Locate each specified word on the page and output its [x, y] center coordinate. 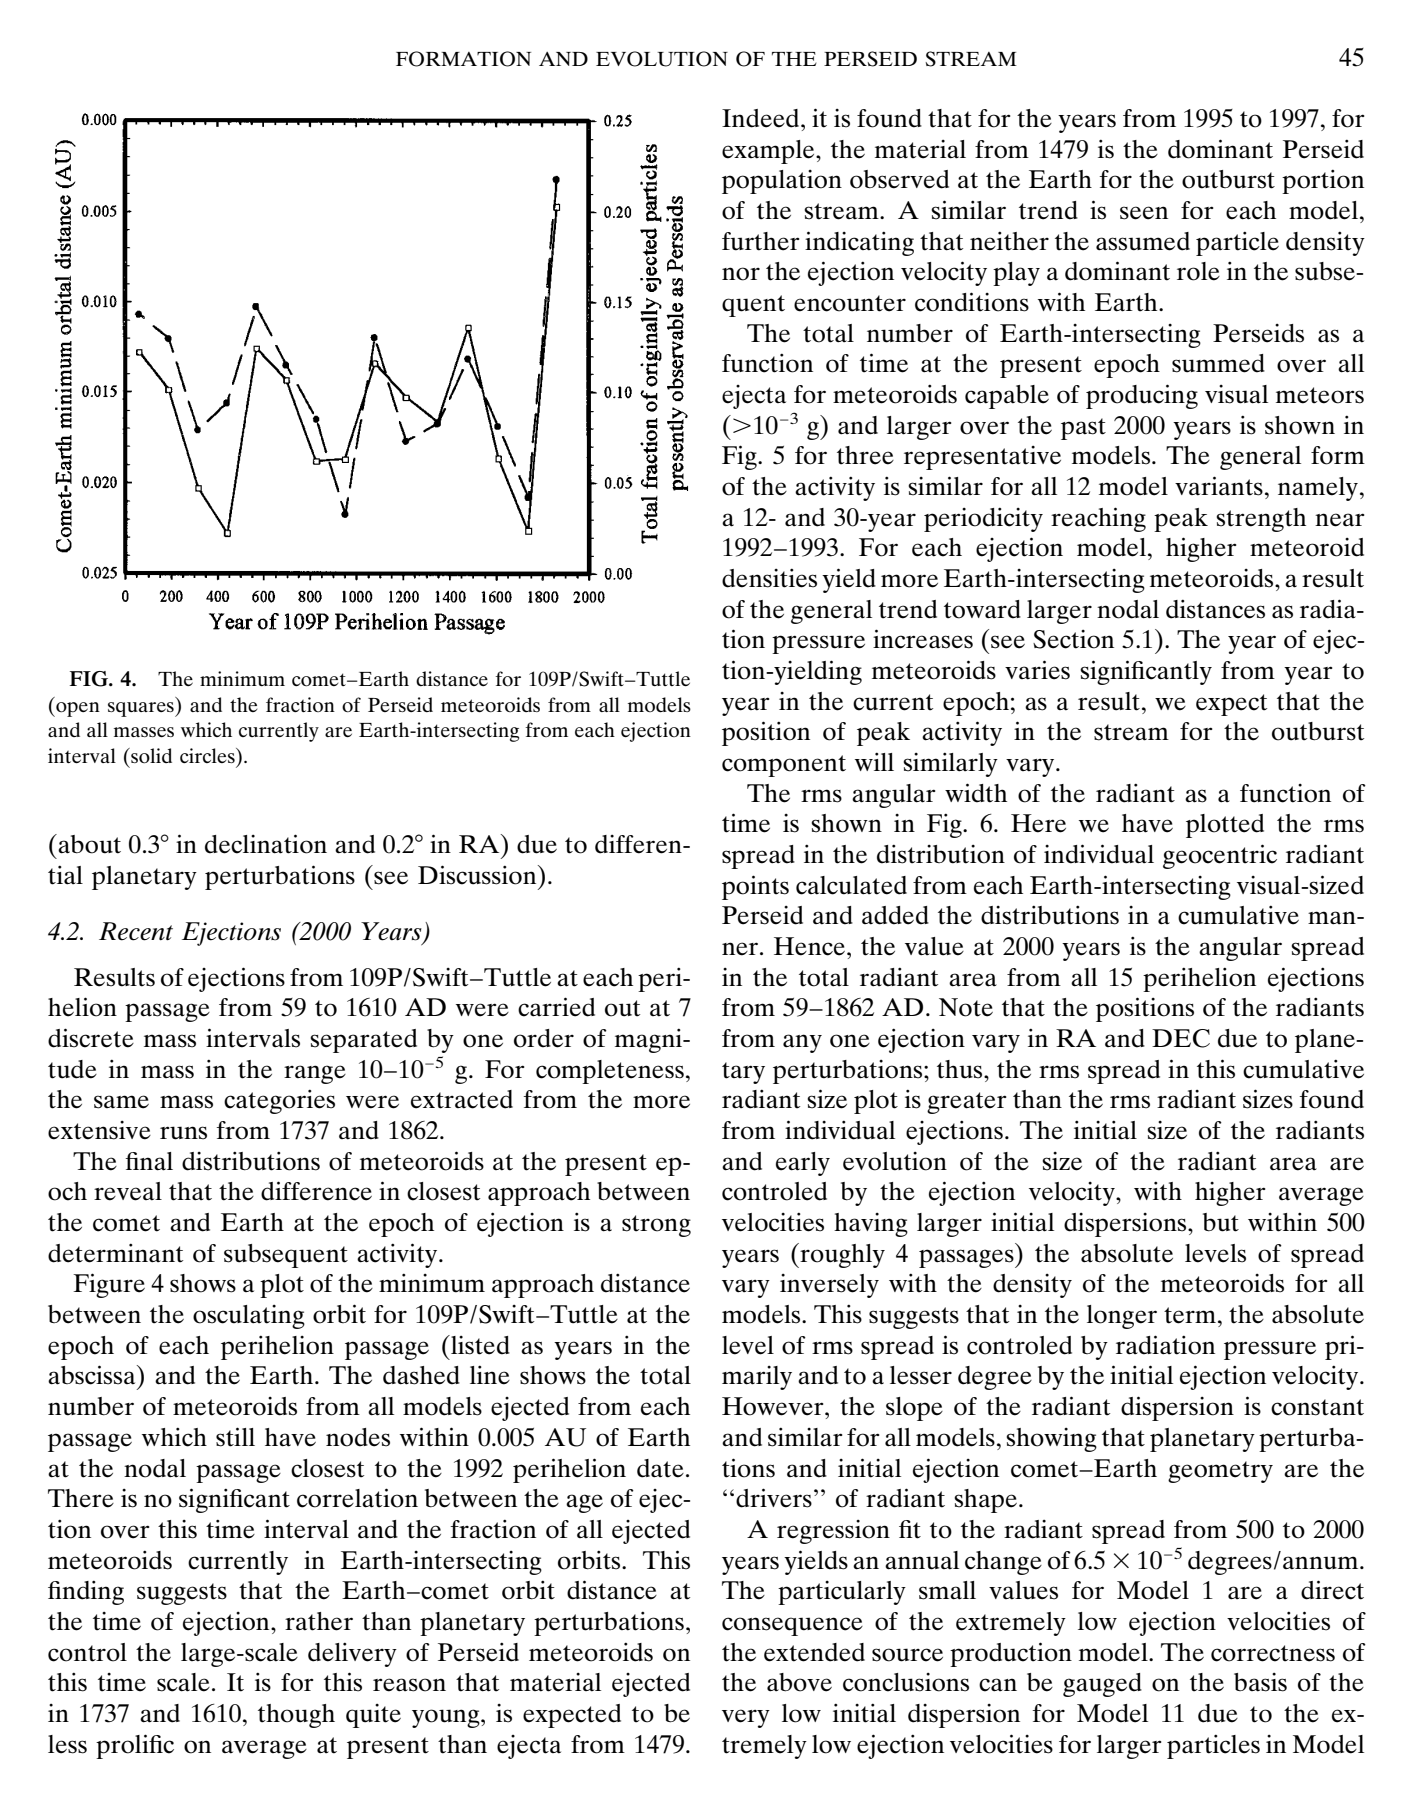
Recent [136, 931]
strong [656, 1226]
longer [1122, 1317]
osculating [249, 1317]
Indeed [762, 118]
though [296, 1716]
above [799, 1682]
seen [1144, 213]
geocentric [1220, 856]
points [755, 887]
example [769, 152]
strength [1261, 520]
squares [142, 709]
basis [1260, 1682]
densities [769, 578]
